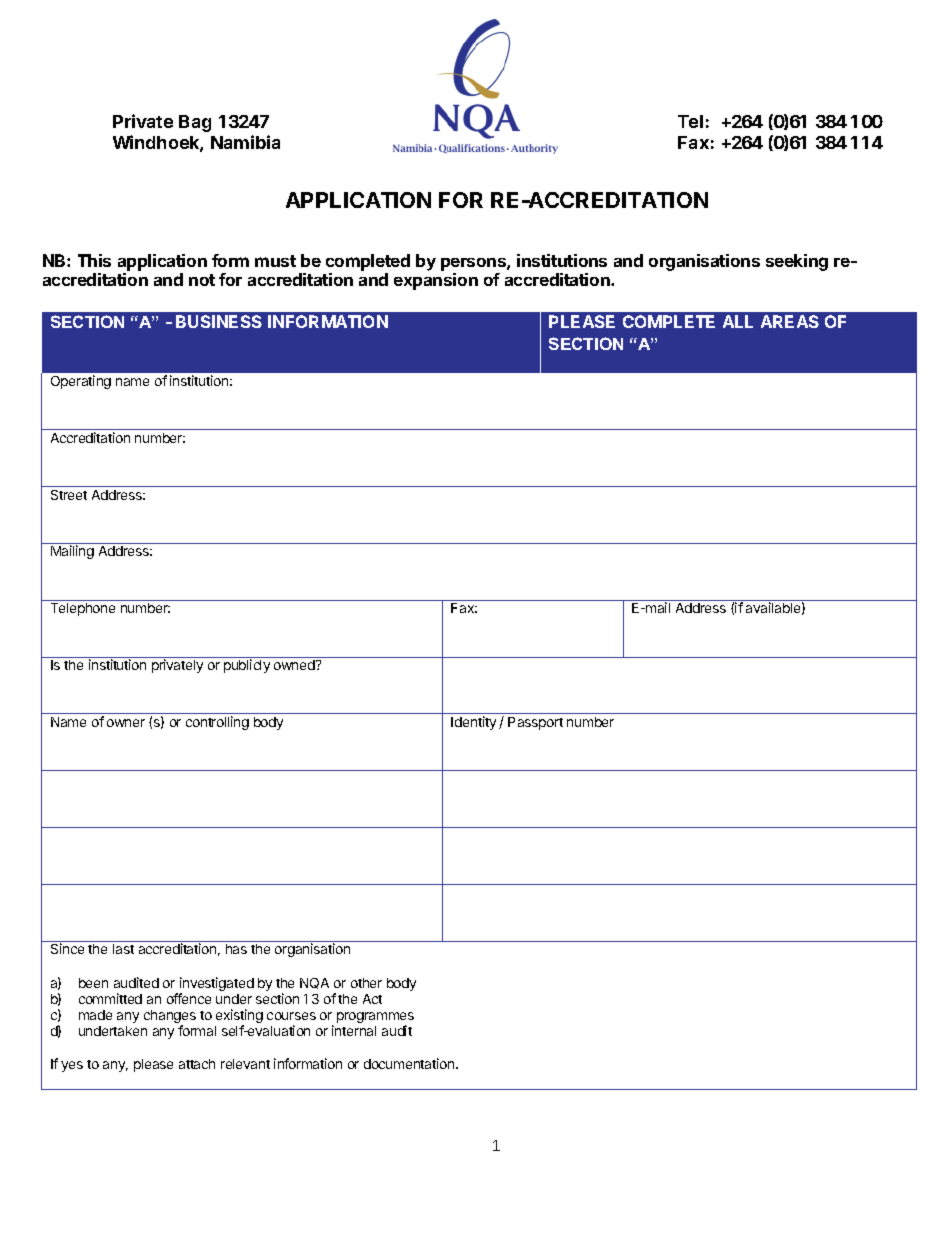 The height and width of the screenshot is (1233, 952). I want to click on Identity, so click(473, 723).
